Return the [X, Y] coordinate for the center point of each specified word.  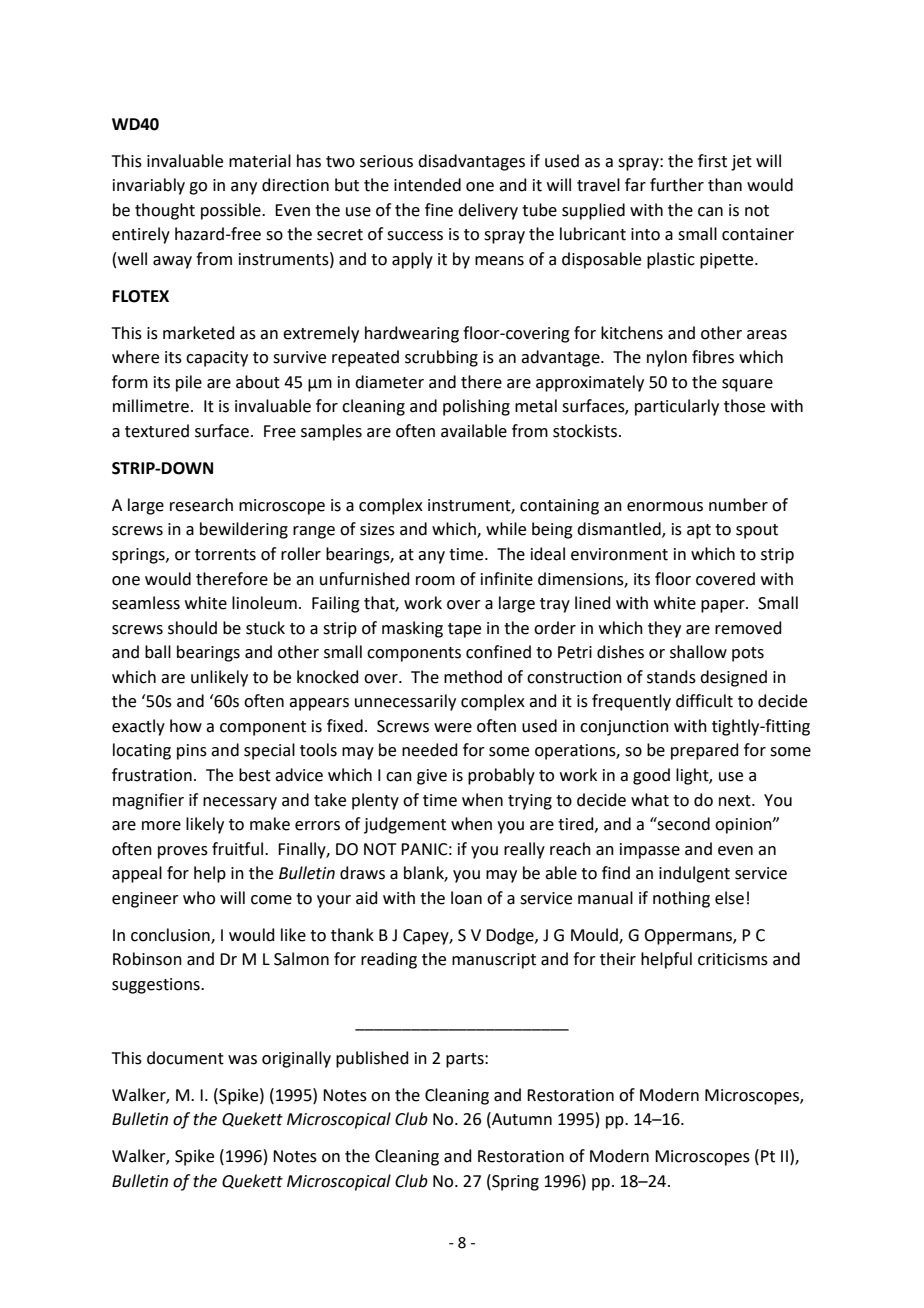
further [677, 185]
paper [724, 606]
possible [232, 211]
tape [464, 630]
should [192, 628]
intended [427, 185]
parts [466, 1060]
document [185, 1058]
